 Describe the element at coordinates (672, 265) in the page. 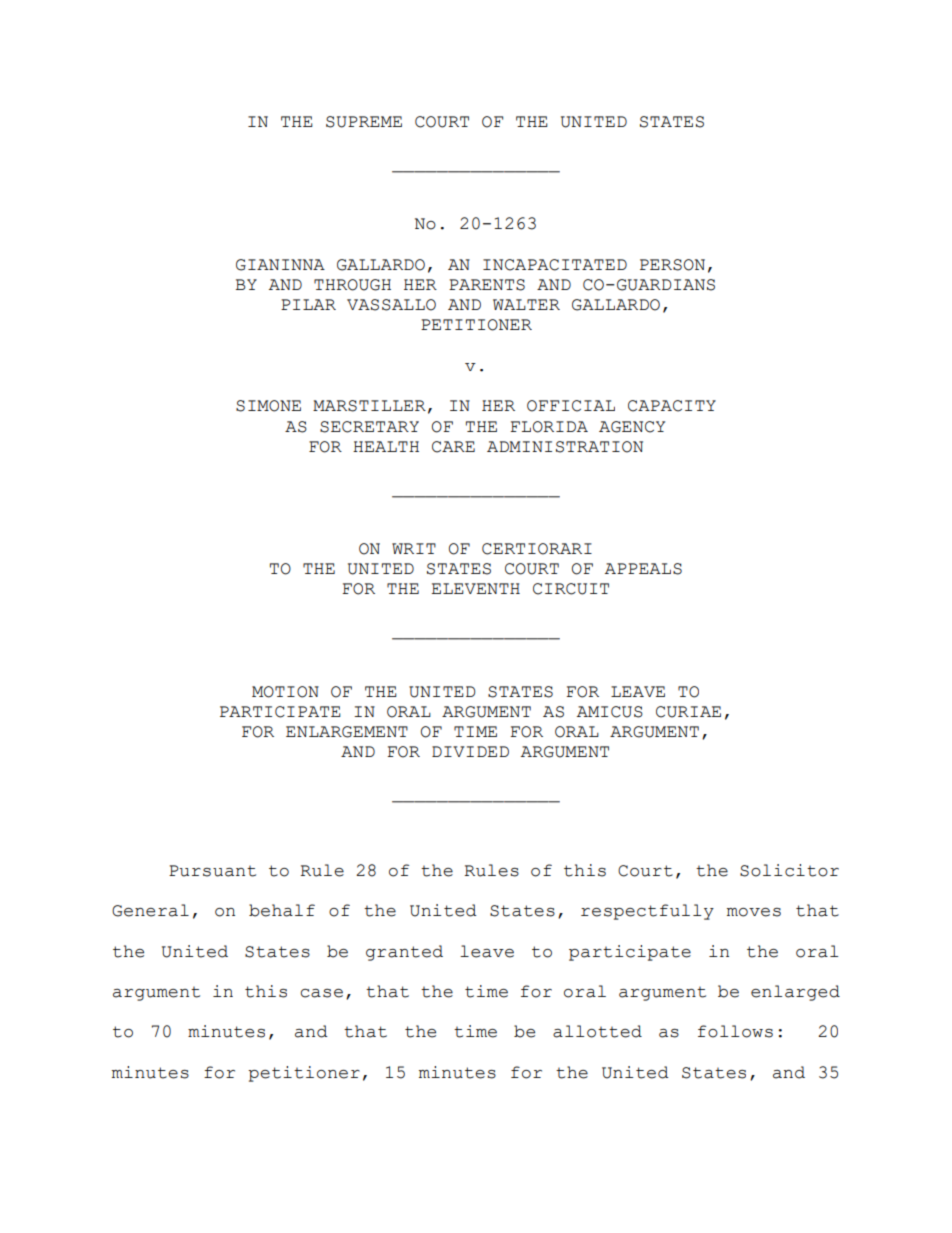

I see `PERSON` at that location.
